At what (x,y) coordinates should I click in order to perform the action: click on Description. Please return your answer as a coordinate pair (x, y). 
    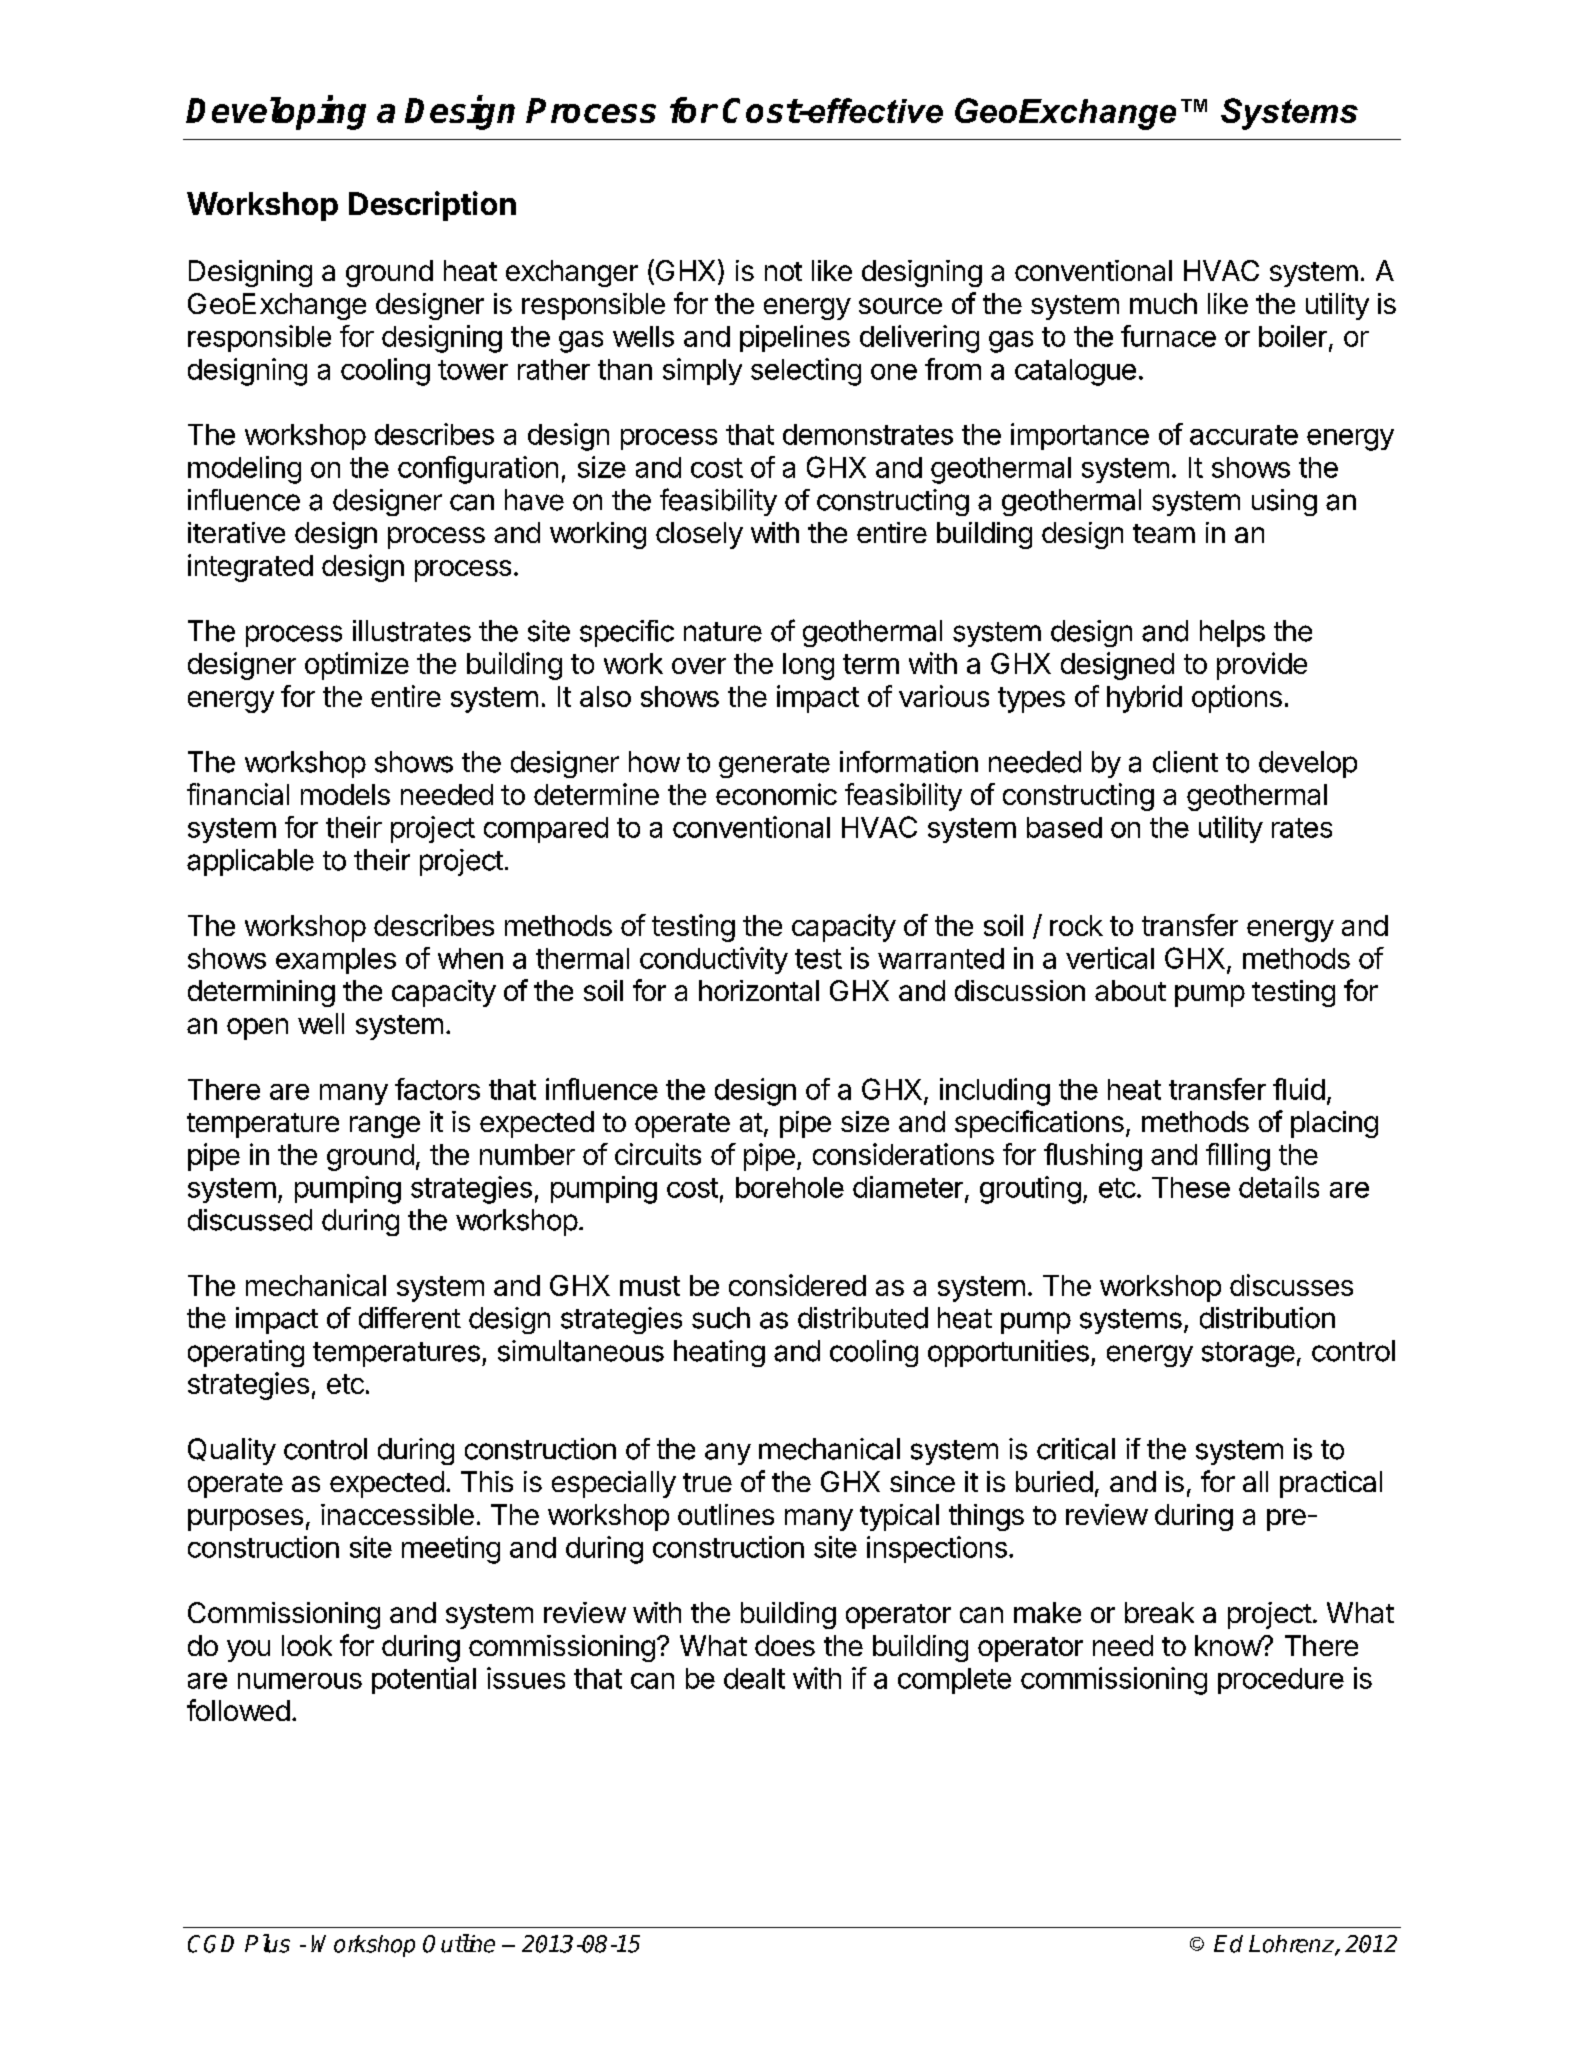
    Looking at the image, I should click on (432, 206).
